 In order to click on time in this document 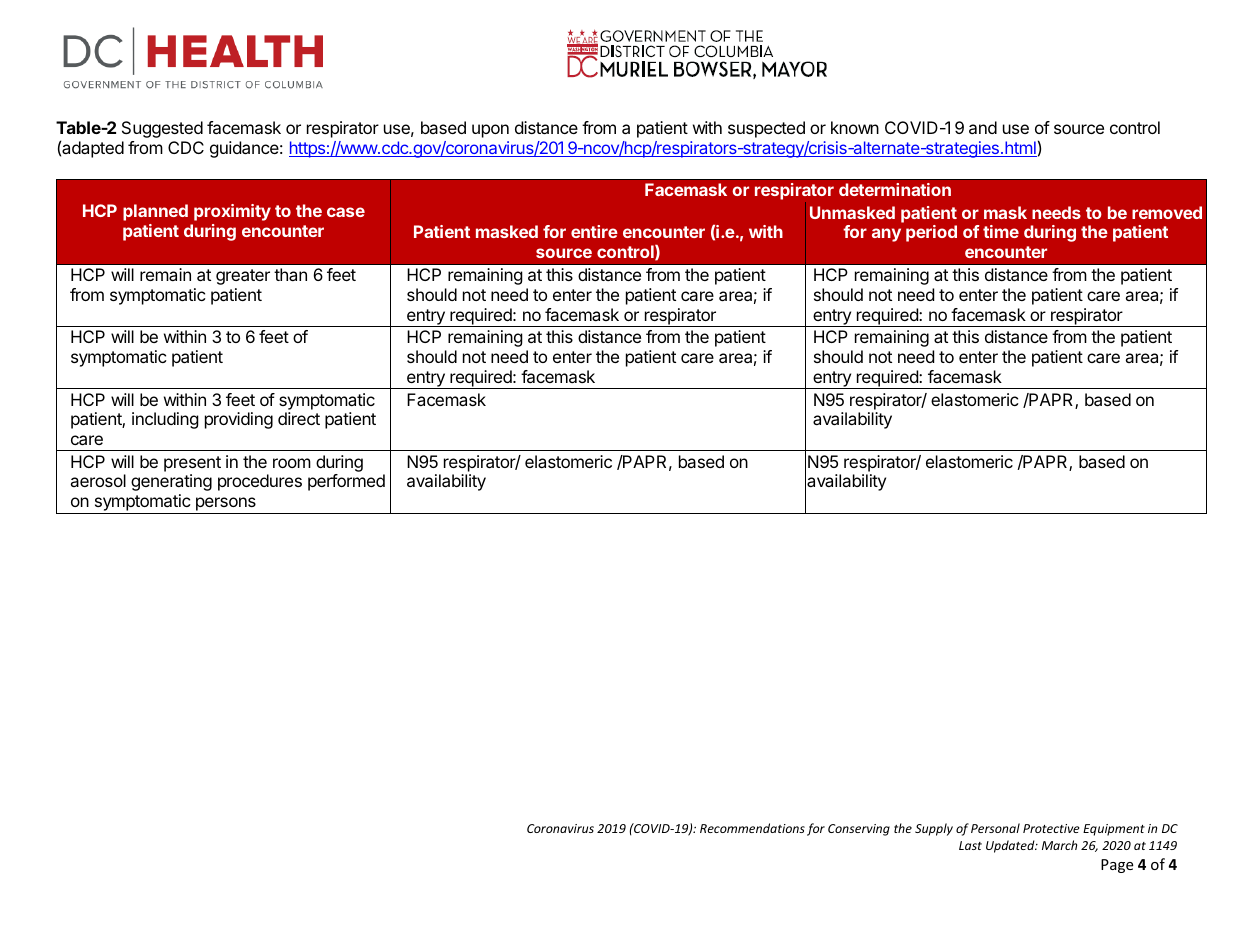, I will do `click(1001, 231)`.
